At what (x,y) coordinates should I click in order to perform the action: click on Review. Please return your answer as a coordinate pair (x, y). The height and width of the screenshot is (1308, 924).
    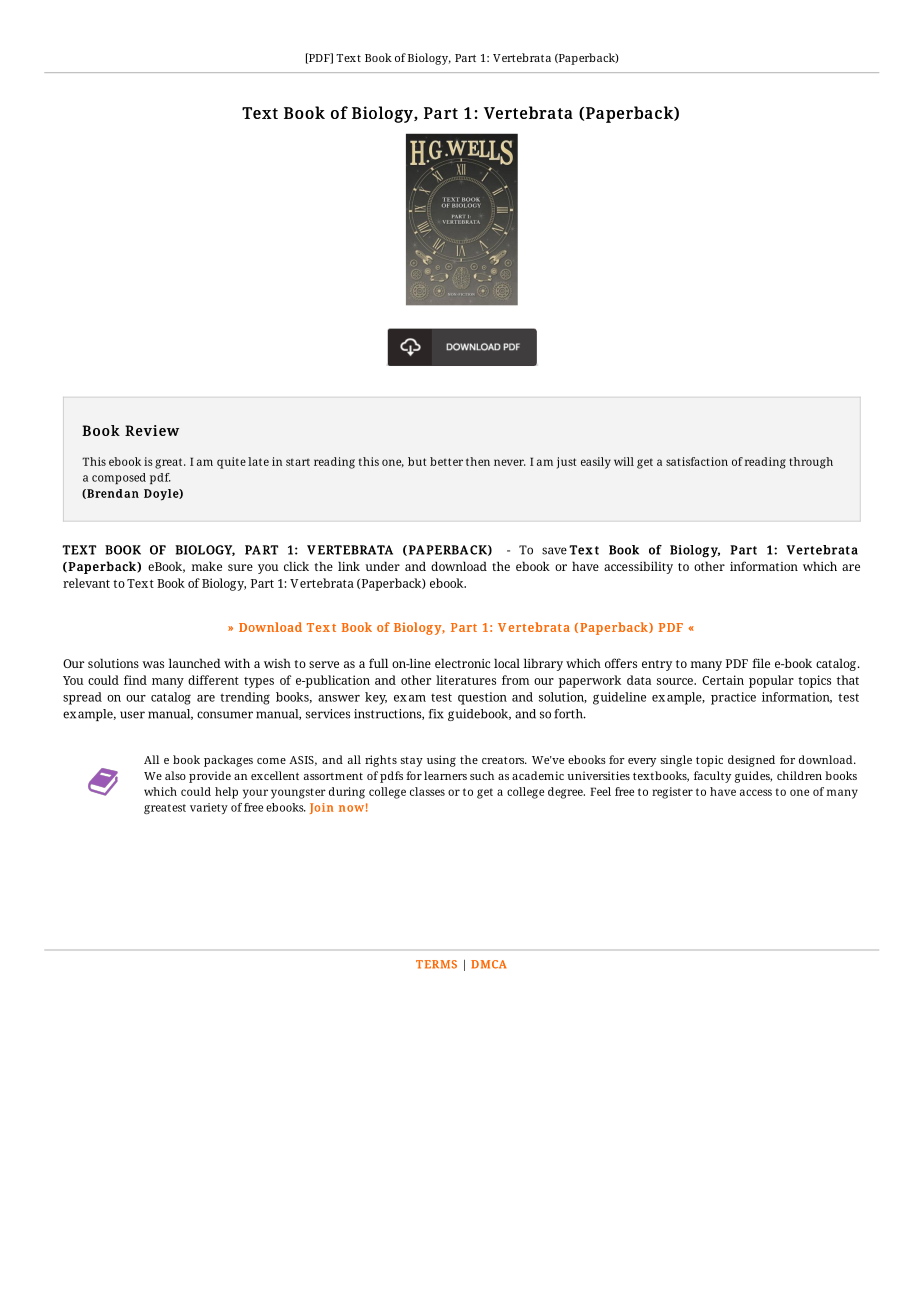
    Looking at the image, I should click on (152, 430).
